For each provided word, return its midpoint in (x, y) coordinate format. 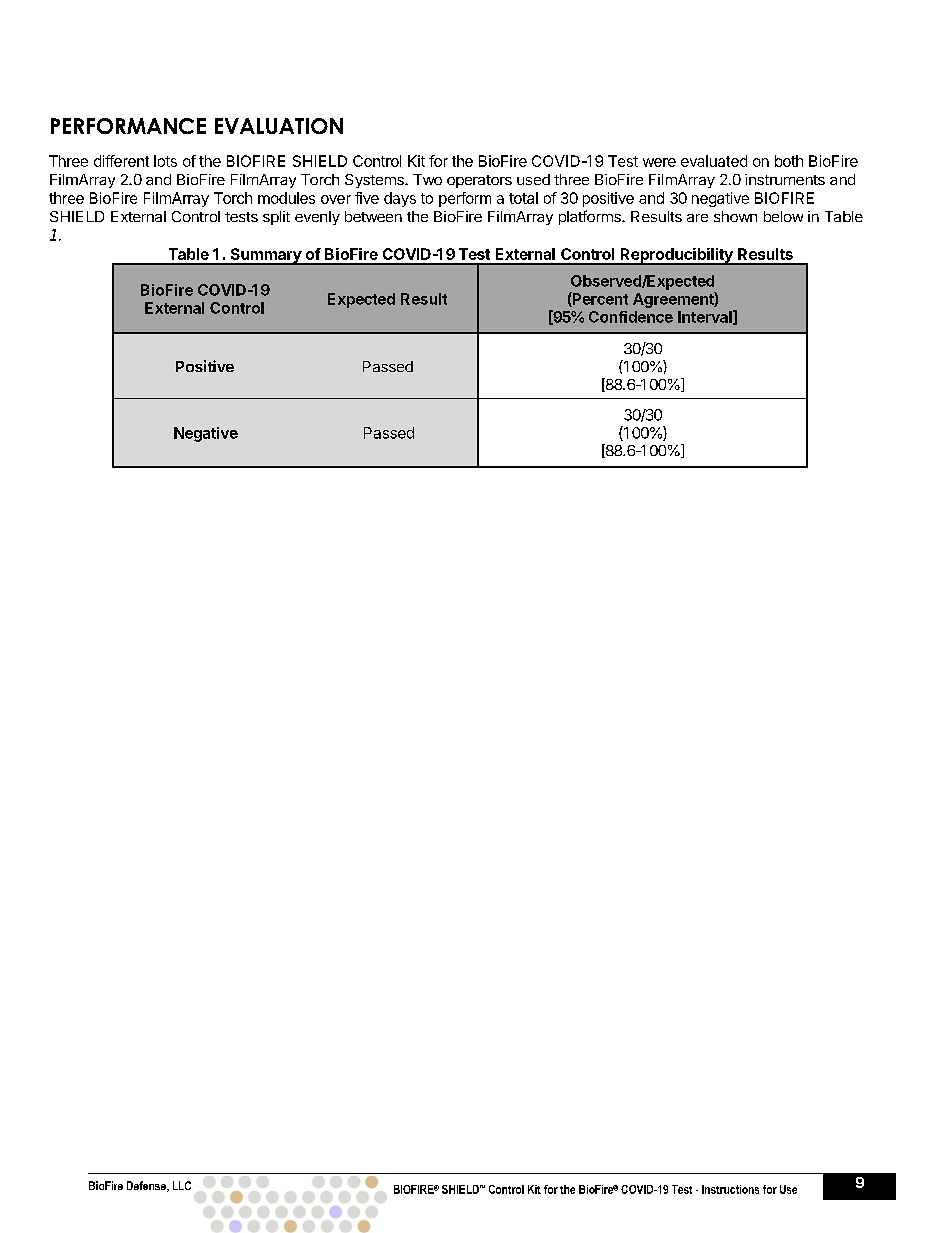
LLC (182, 1185)
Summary (265, 256)
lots (165, 161)
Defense (147, 1186)
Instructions (730, 1189)
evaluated (714, 161)
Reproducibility (676, 256)
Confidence (631, 317)
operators (479, 181)
